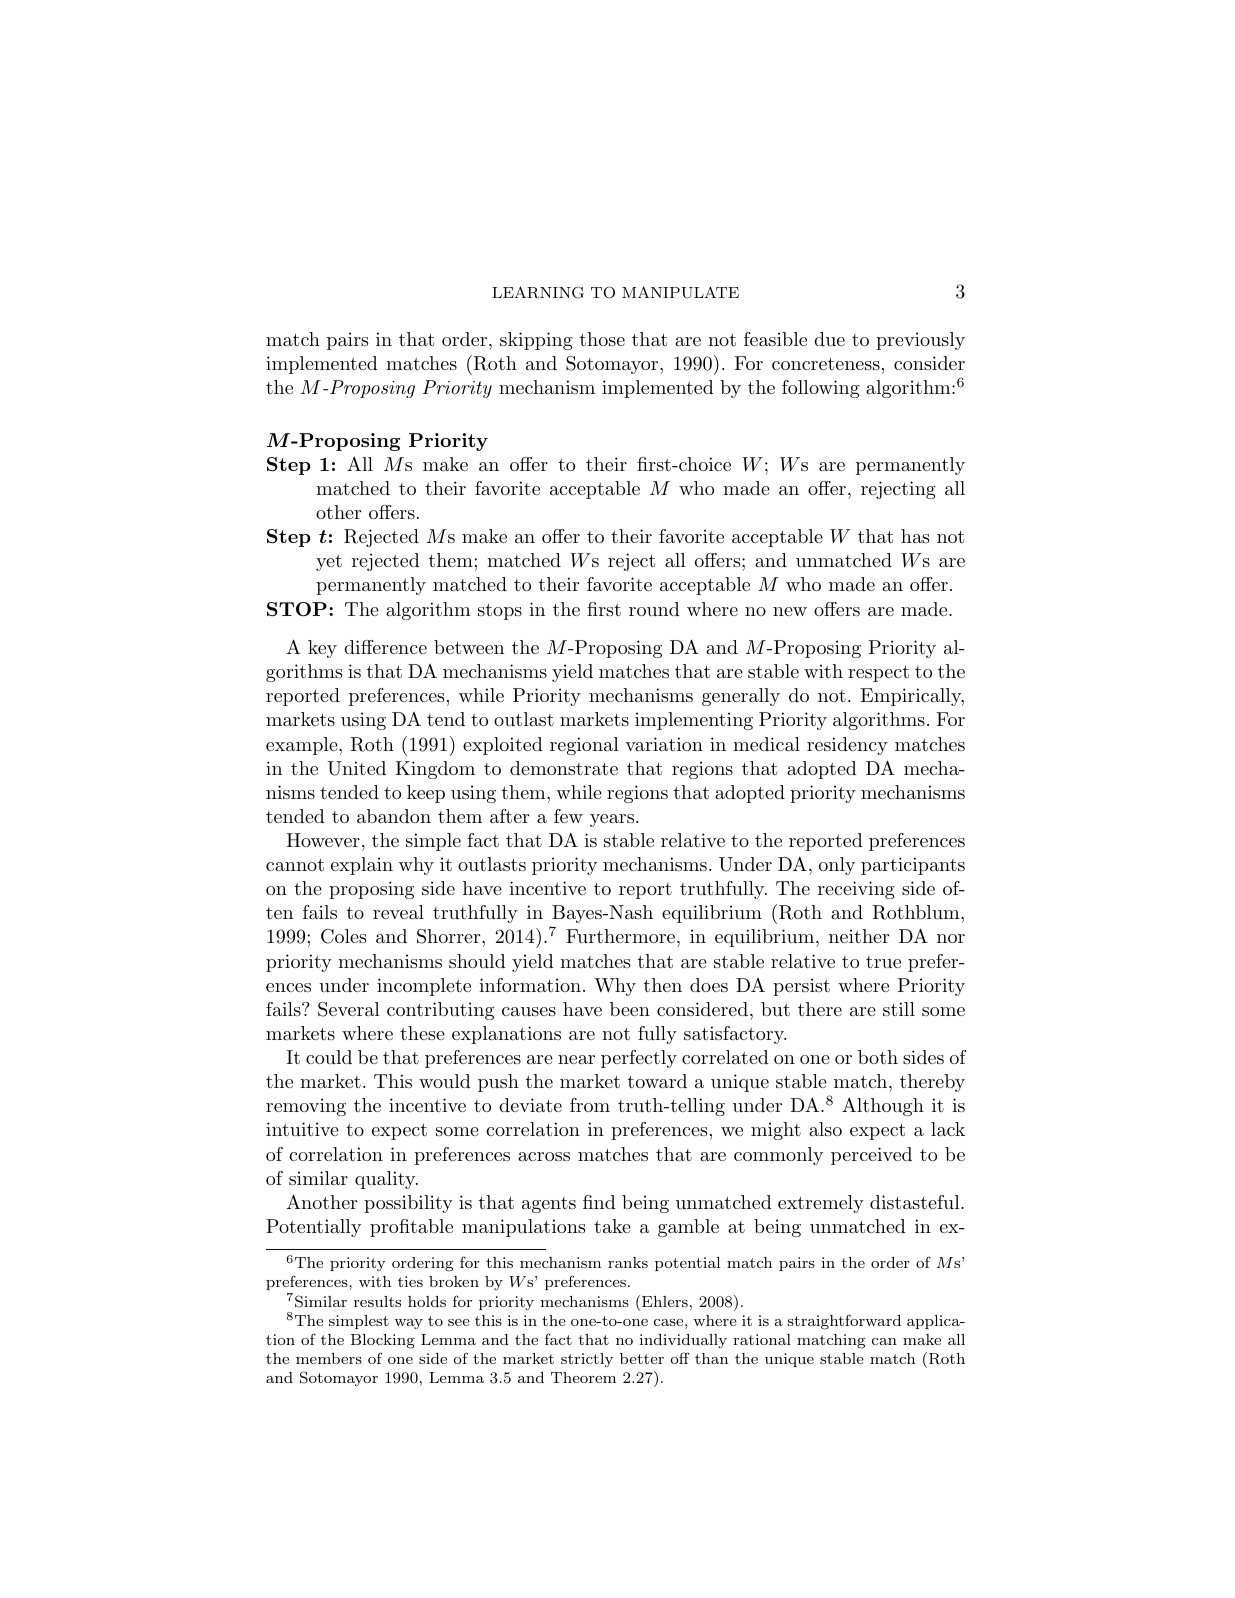 The image size is (1235, 1598). Describe the element at coordinates (829, 339) in the screenshot. I see `due` at that location.
